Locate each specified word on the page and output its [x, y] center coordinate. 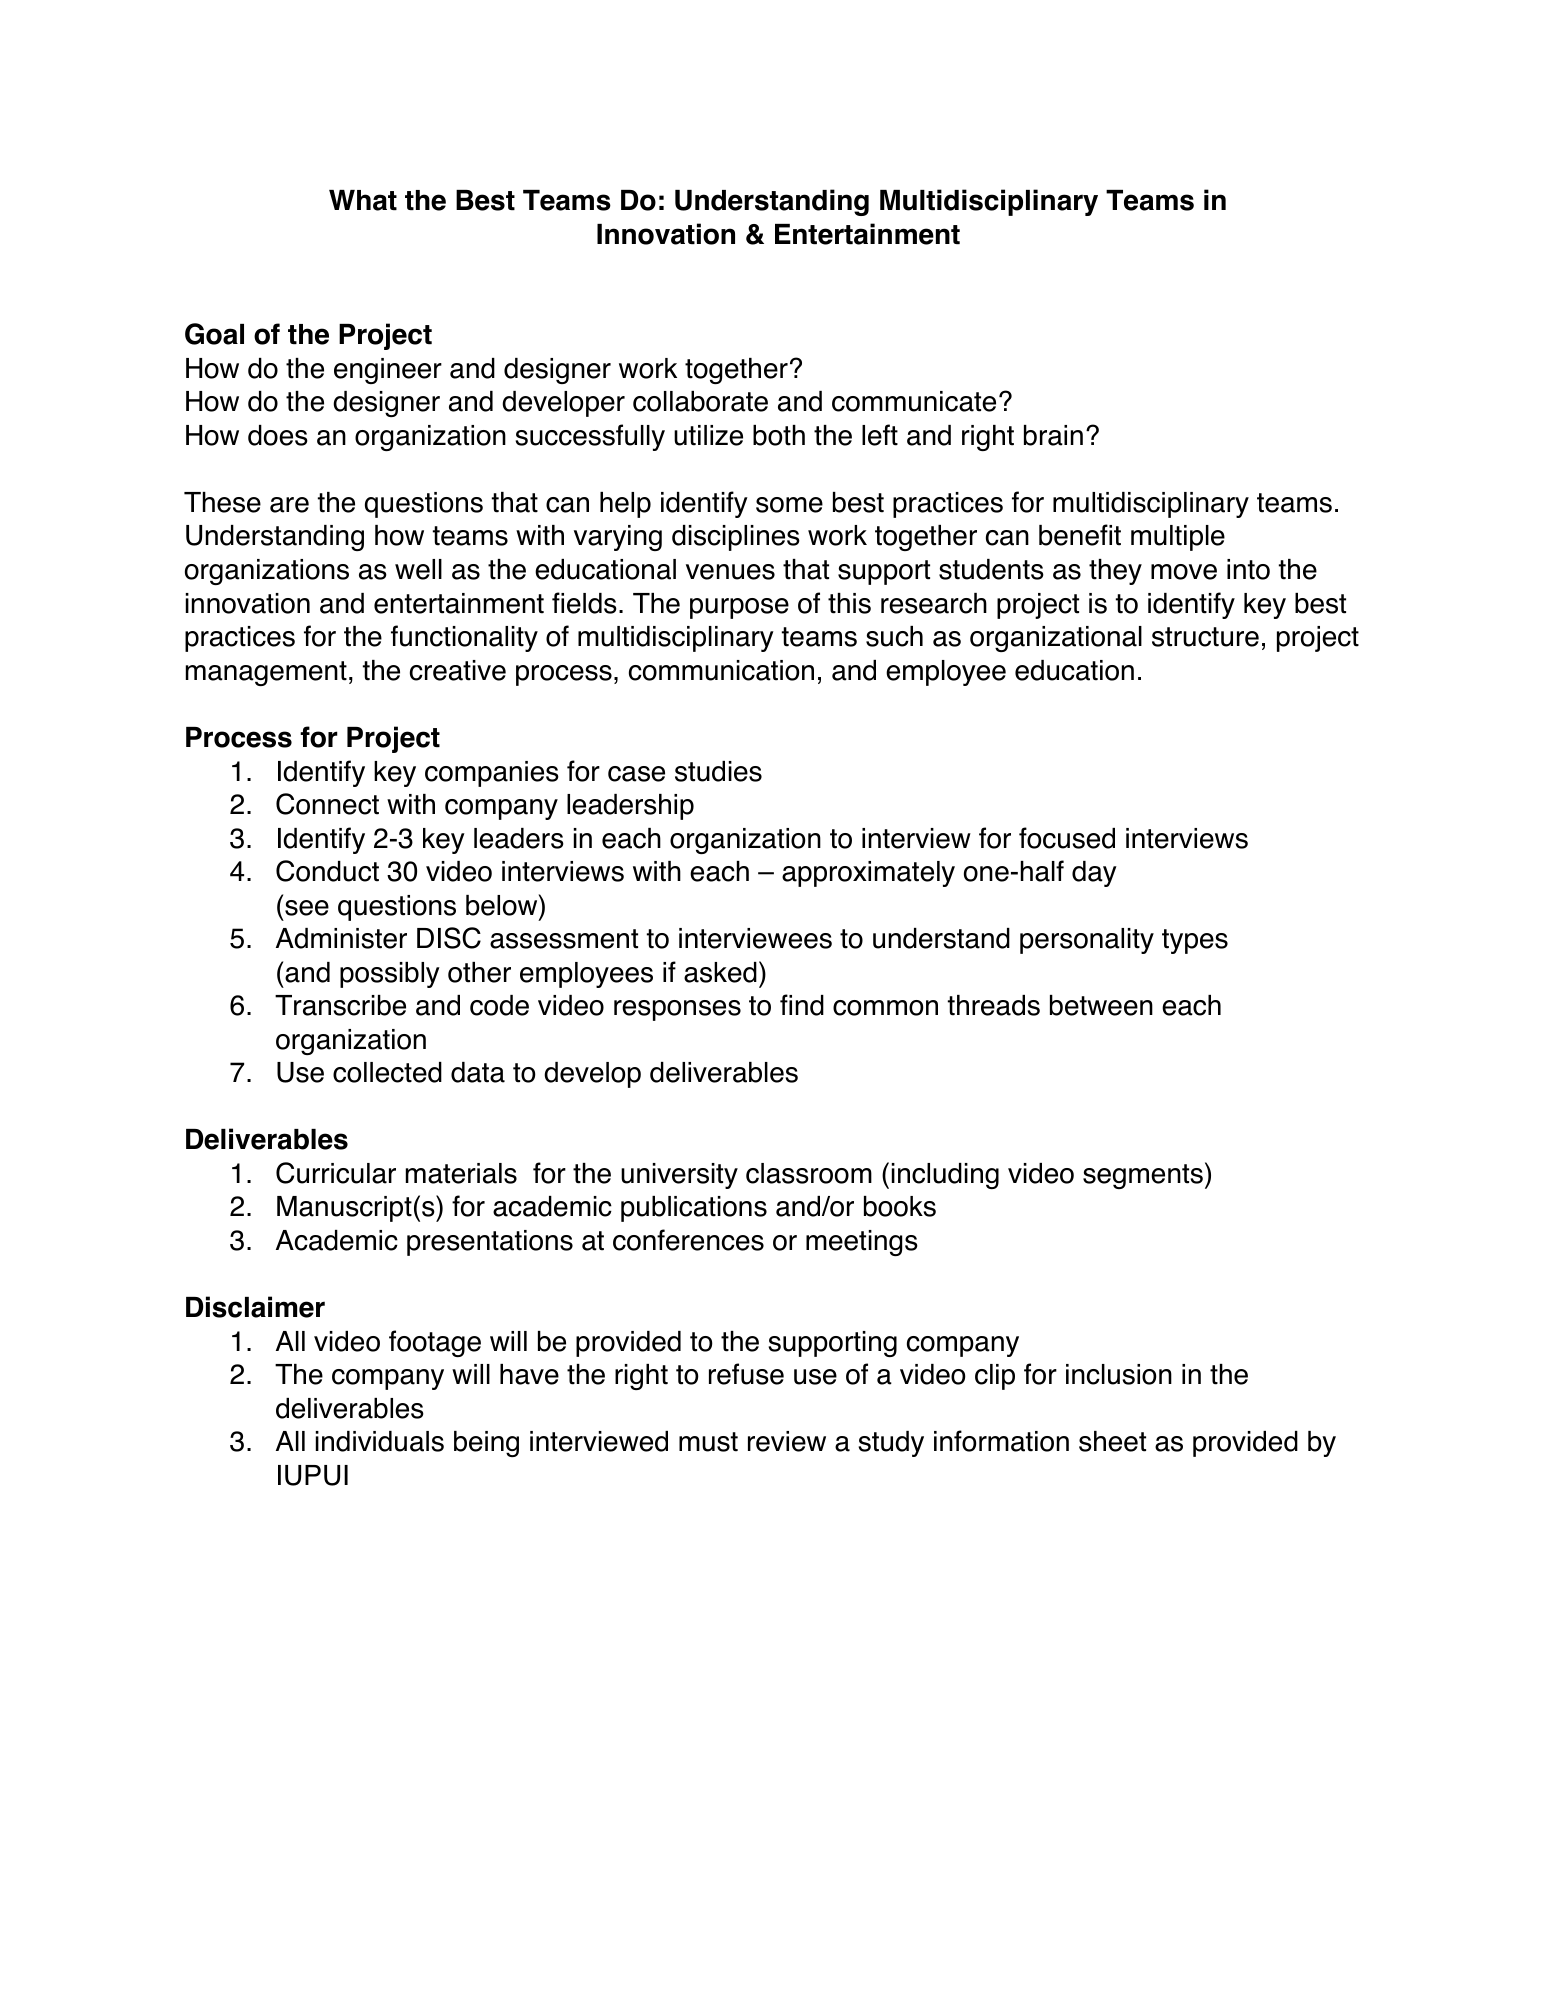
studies [718, 771]
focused [1067, 838]
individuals [380, 1441]
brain [1053, 435]
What [363, 200]
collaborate [700, 401]
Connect [327, 804]
